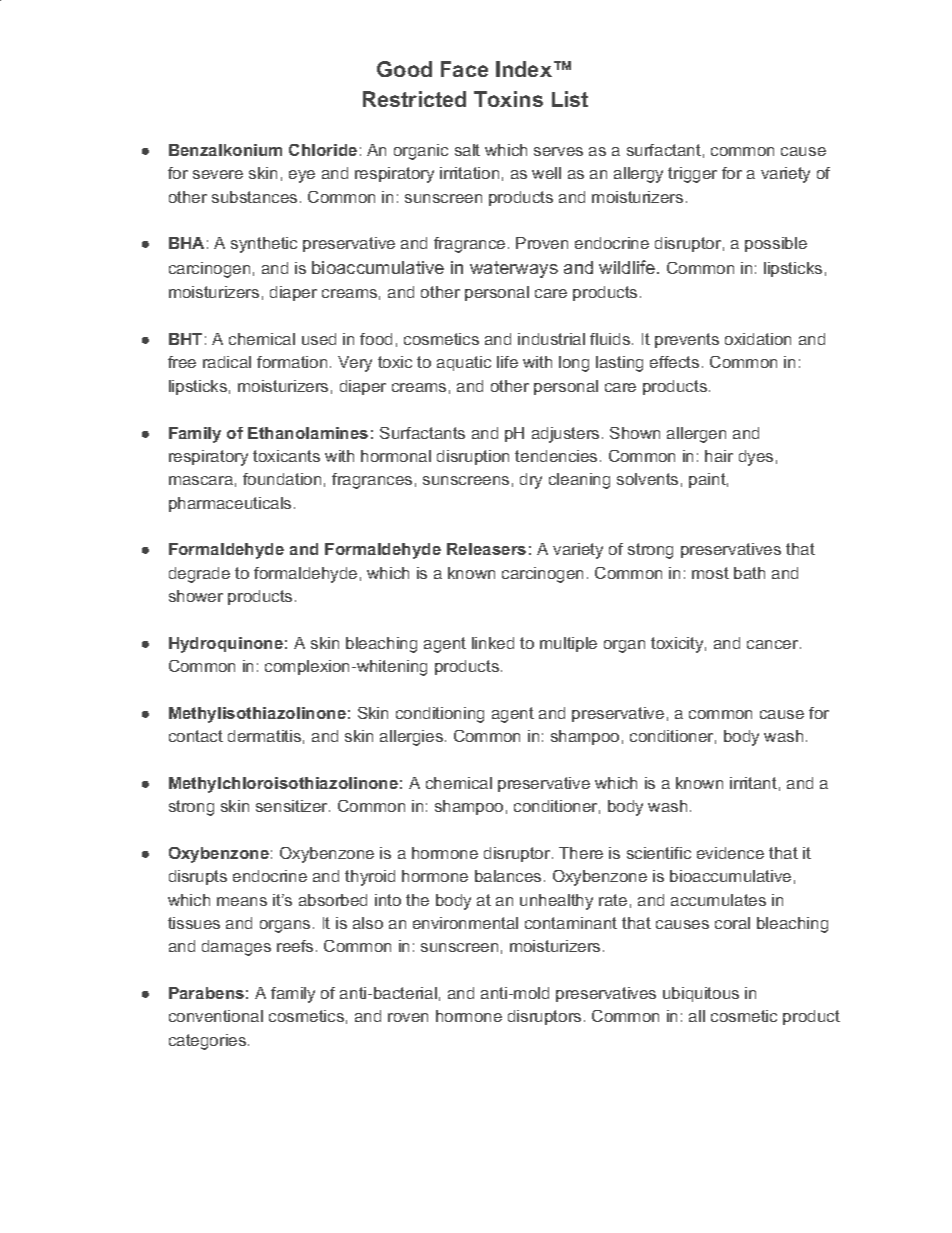 The image size is (952, 1233). What do you see at coordinates (323, 150) in the image?
I see `Chloride` at bounding box center [323, 150].
